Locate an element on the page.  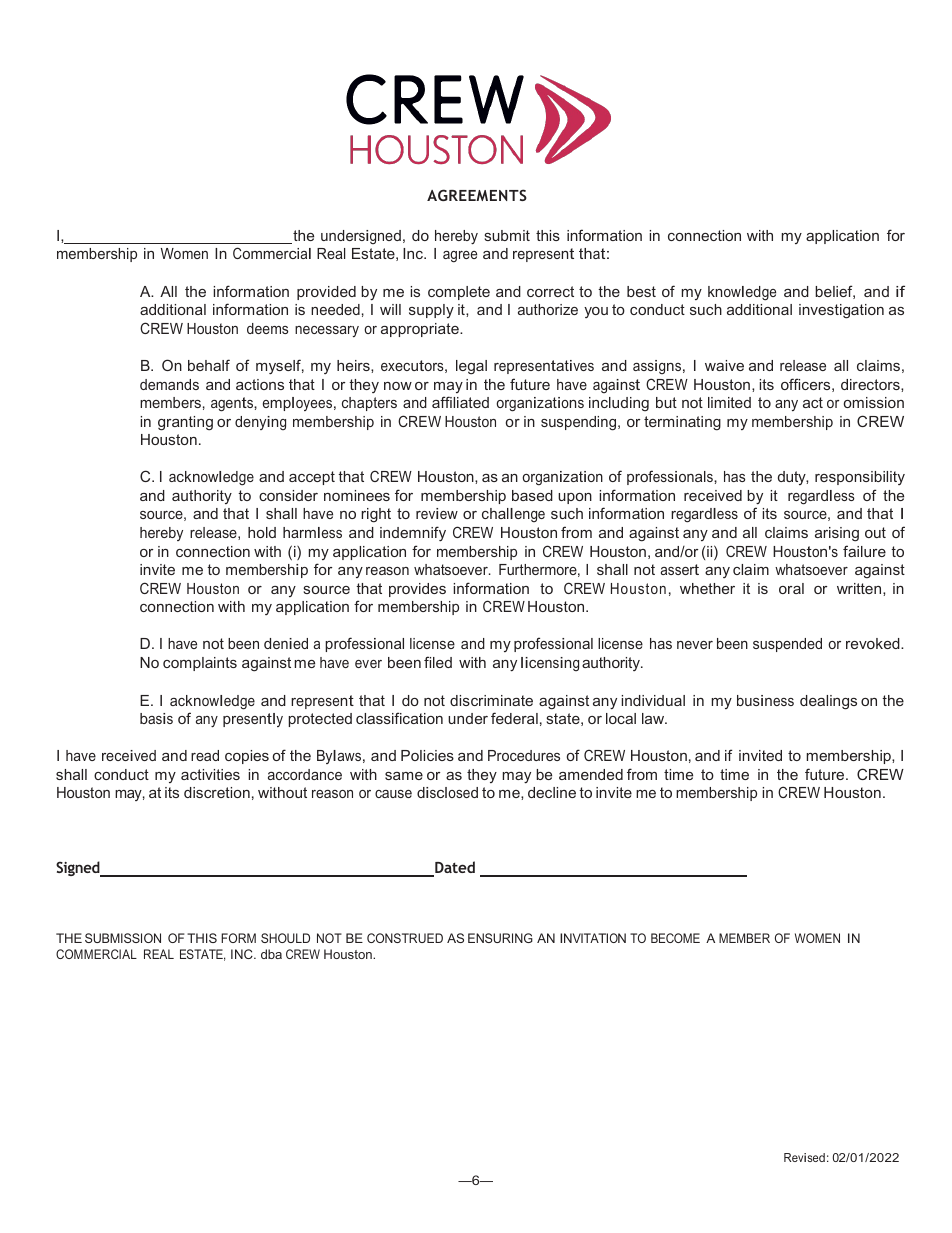
deems is located at coordinates (267, 328).
